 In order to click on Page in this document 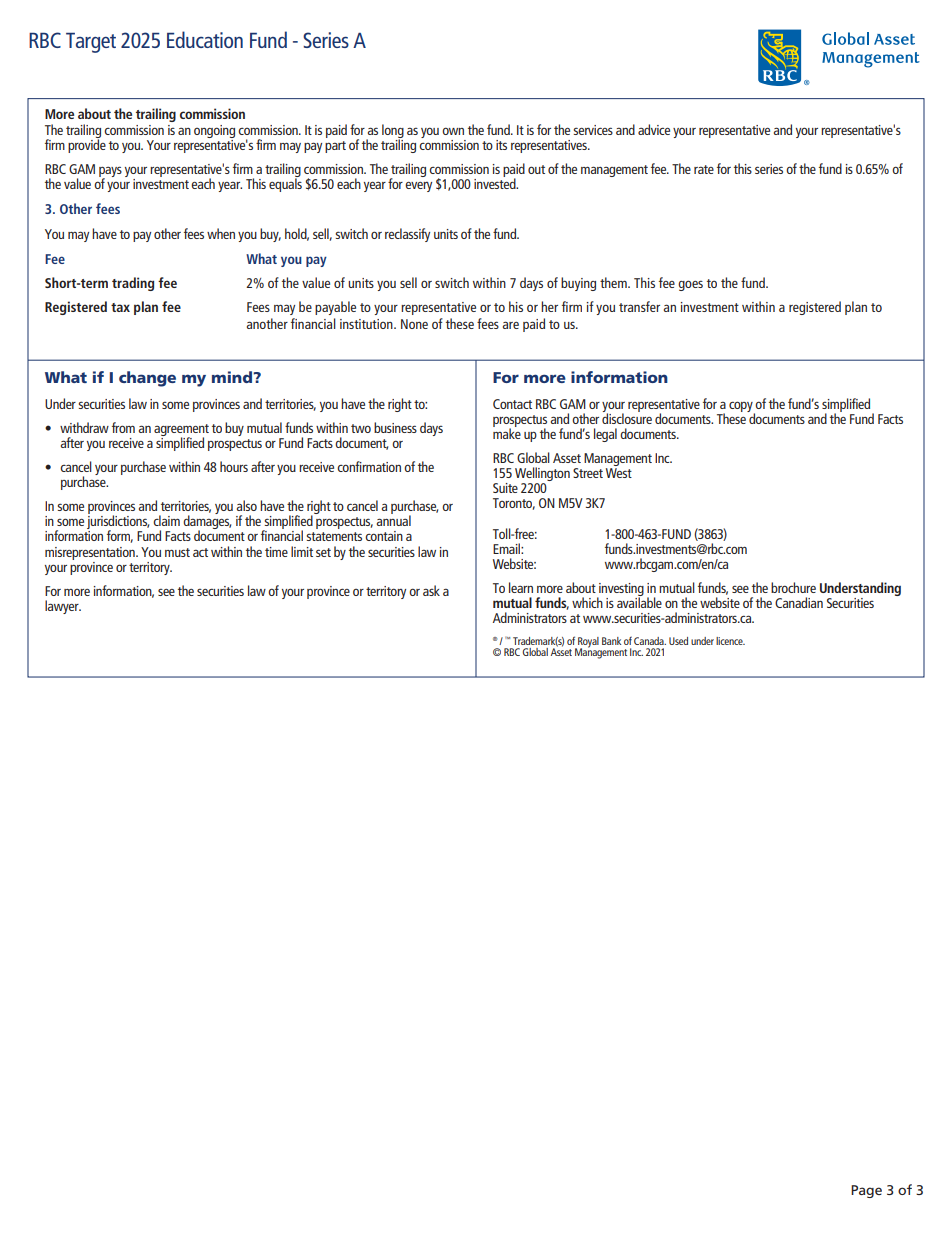, I will do `click(866, 1191)`.
